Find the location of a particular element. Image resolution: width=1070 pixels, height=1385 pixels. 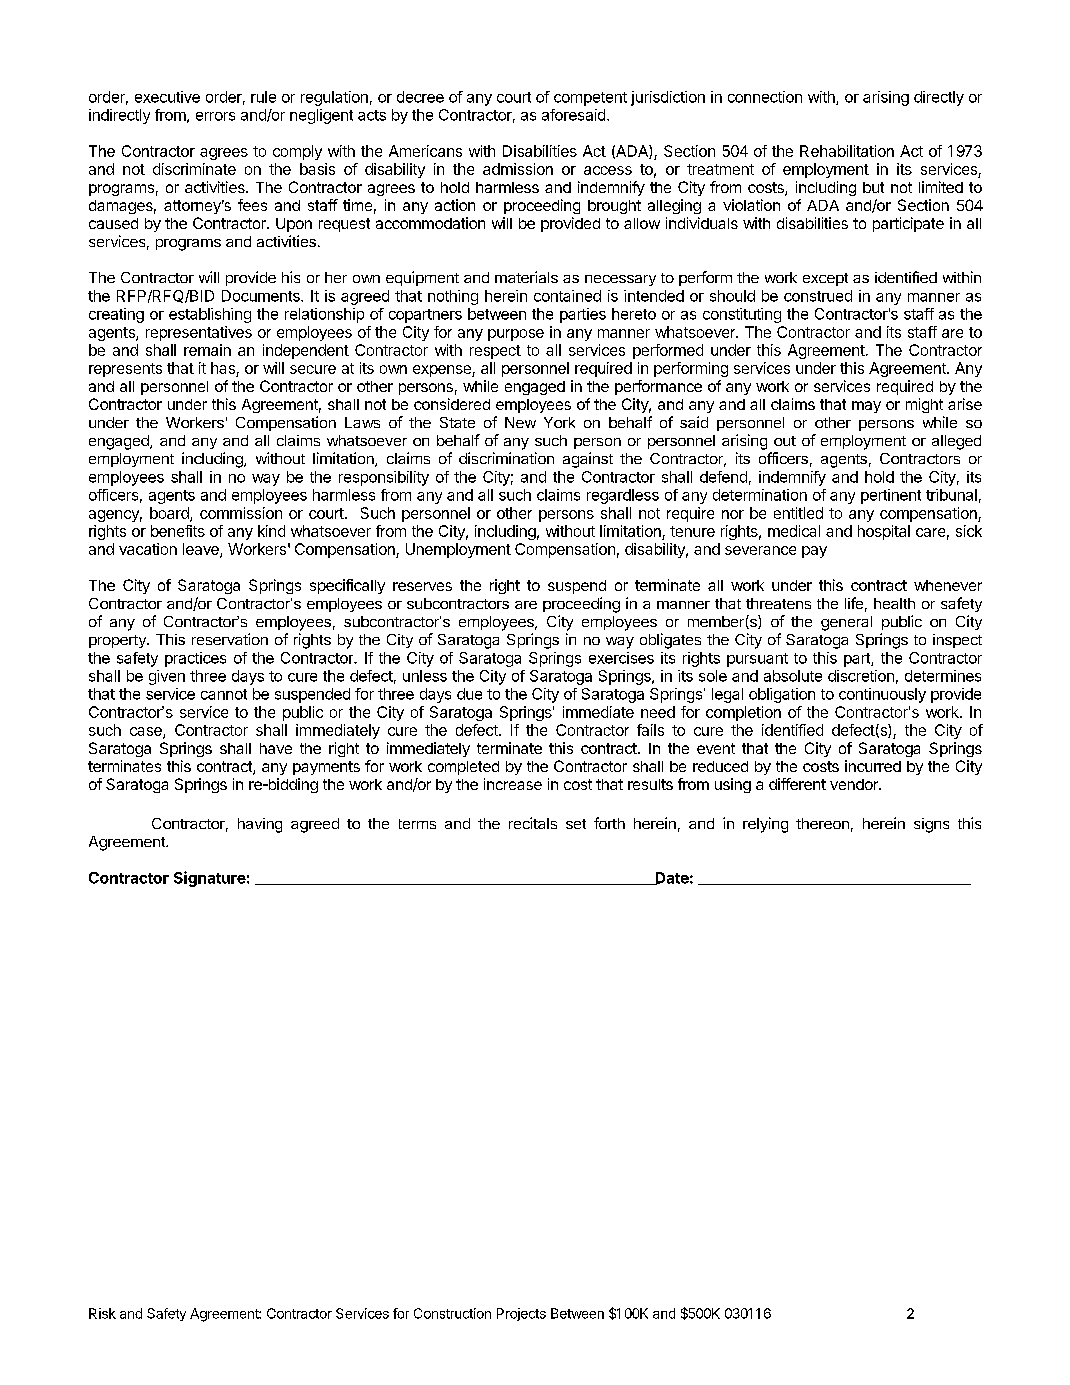

admission is located at coordinates (518, 169).
